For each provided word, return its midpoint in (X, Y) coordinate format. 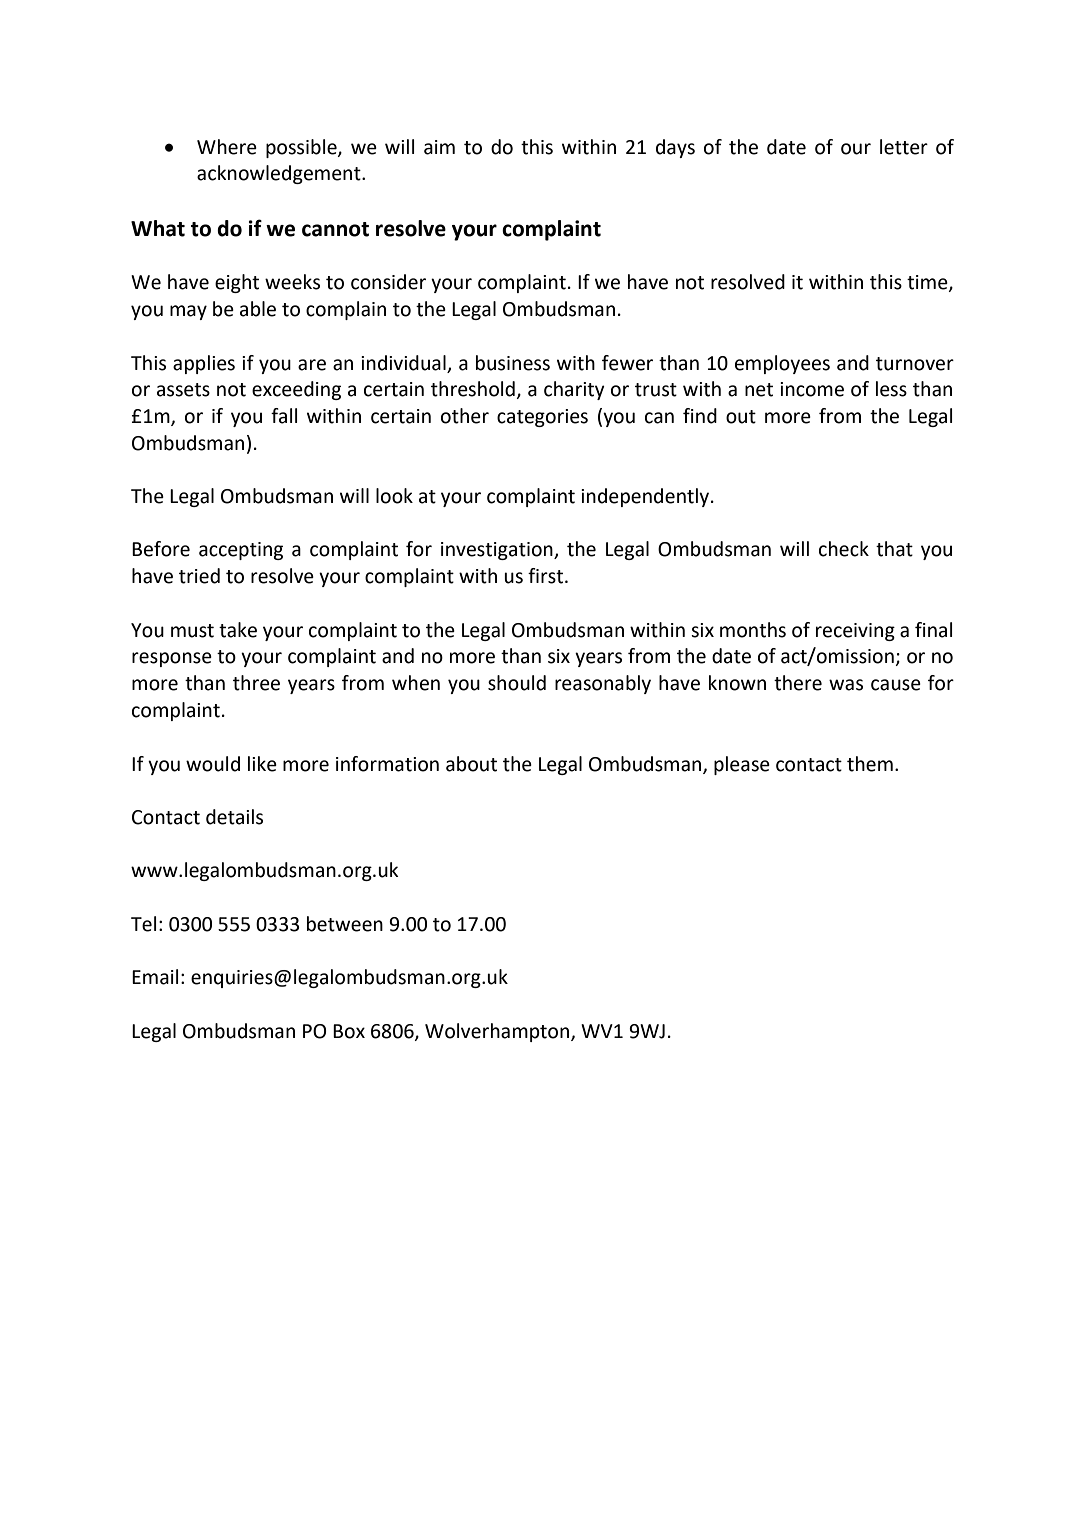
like (262, 764)
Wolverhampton (498, 1032)
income (812, 389)
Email (155, 977)
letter (904, 147)
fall (284, 416)
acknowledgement (280, 174)
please (742, 765)
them (870, 764)
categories (542, 418)
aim (439, 147)
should (517, 683)
